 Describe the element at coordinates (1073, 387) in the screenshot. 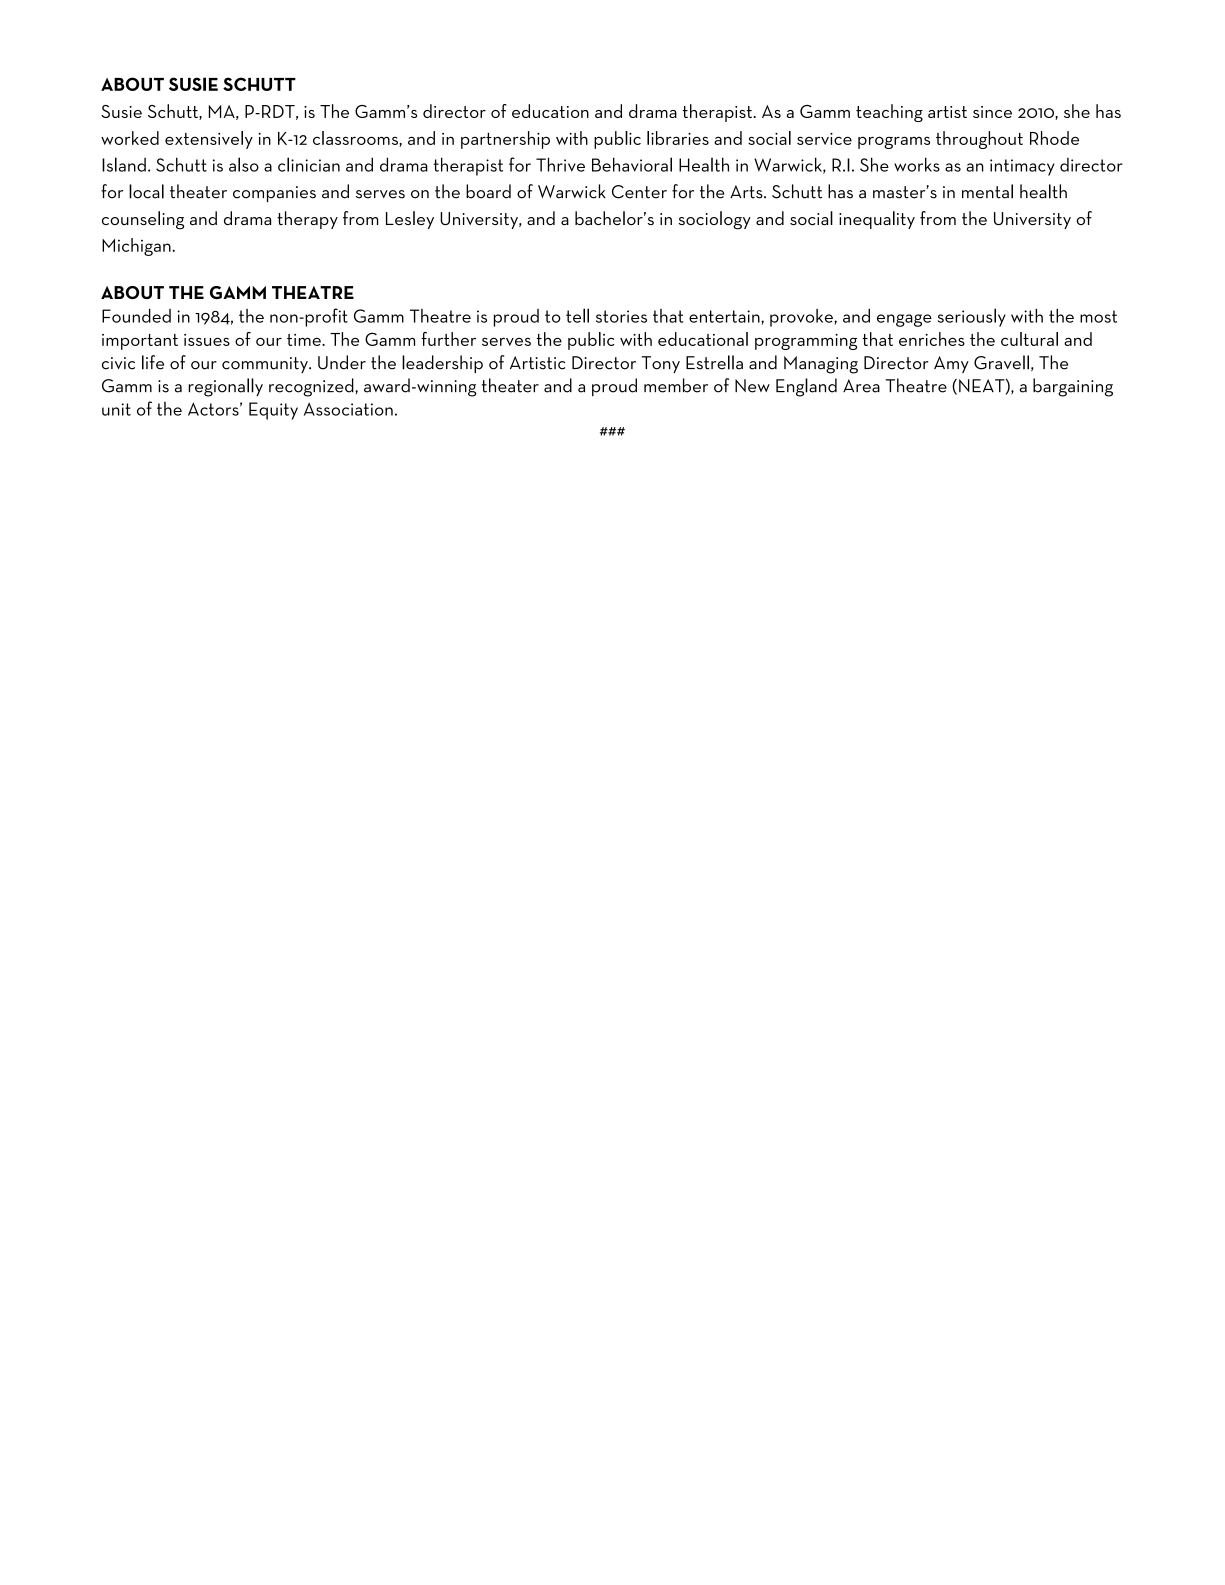

I see `bargaining` at that location.
